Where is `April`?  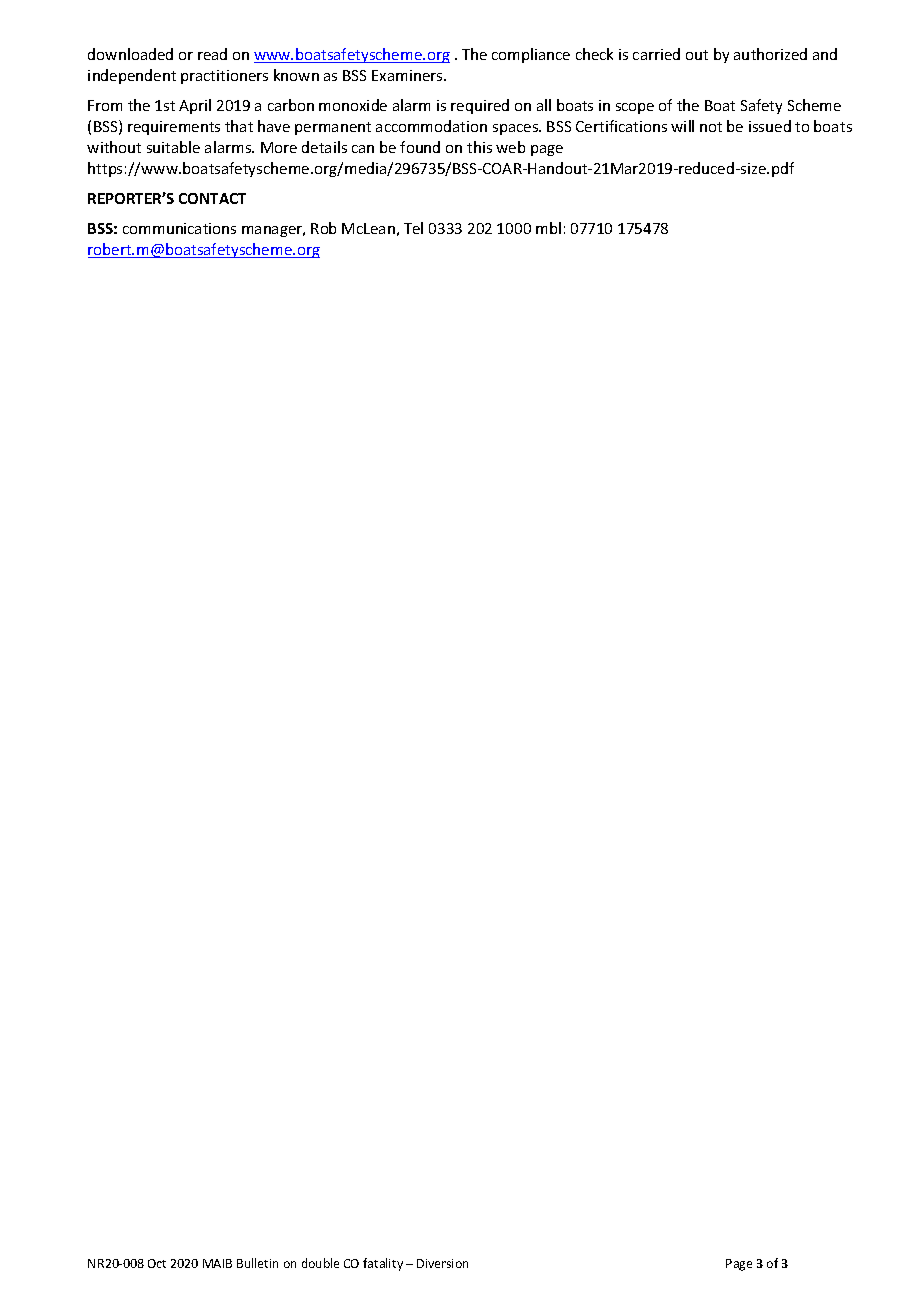 April is located at coordinates (195, 106).
